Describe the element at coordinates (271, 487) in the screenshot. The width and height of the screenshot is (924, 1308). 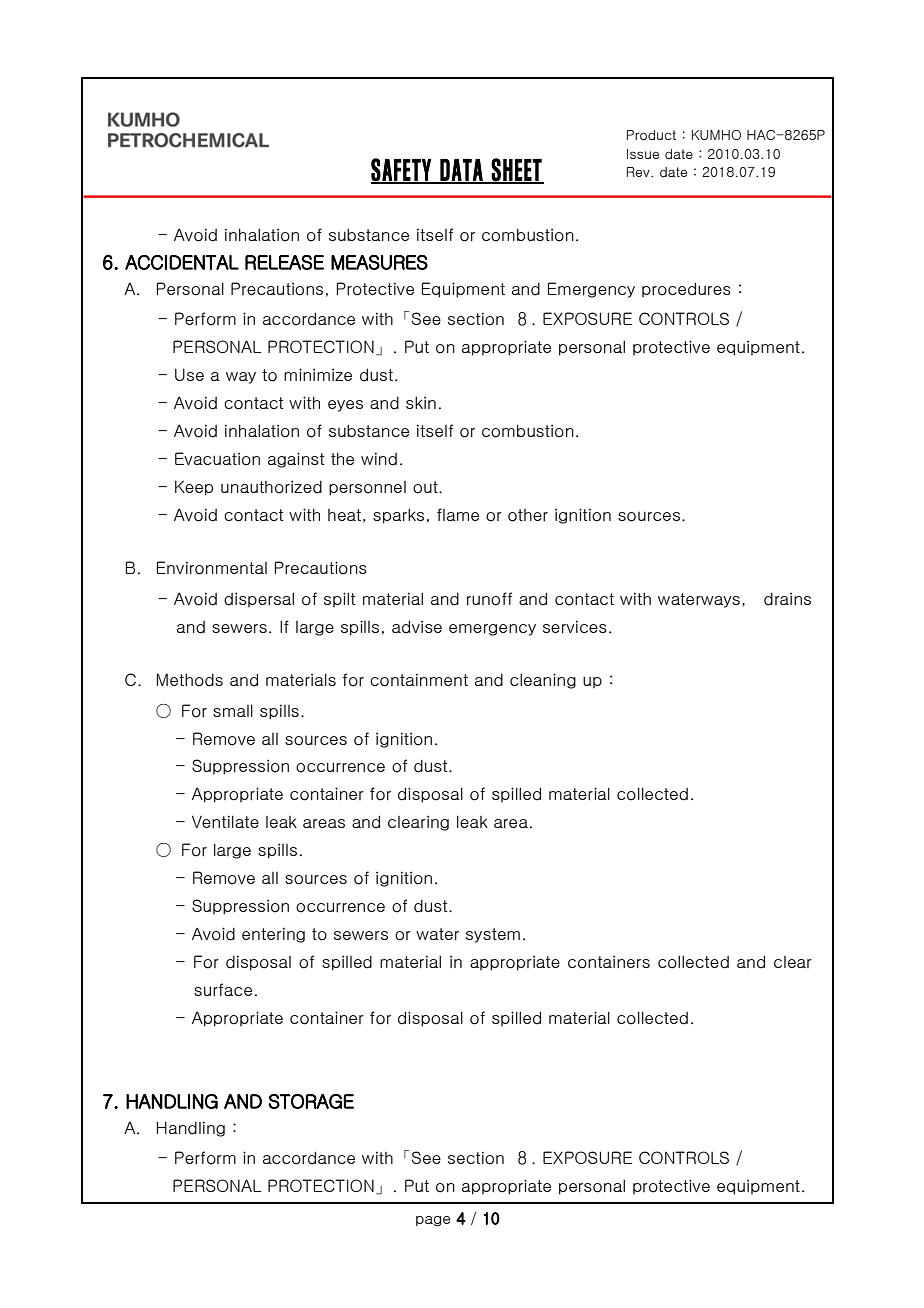
I see `unauthorized` at that location.
